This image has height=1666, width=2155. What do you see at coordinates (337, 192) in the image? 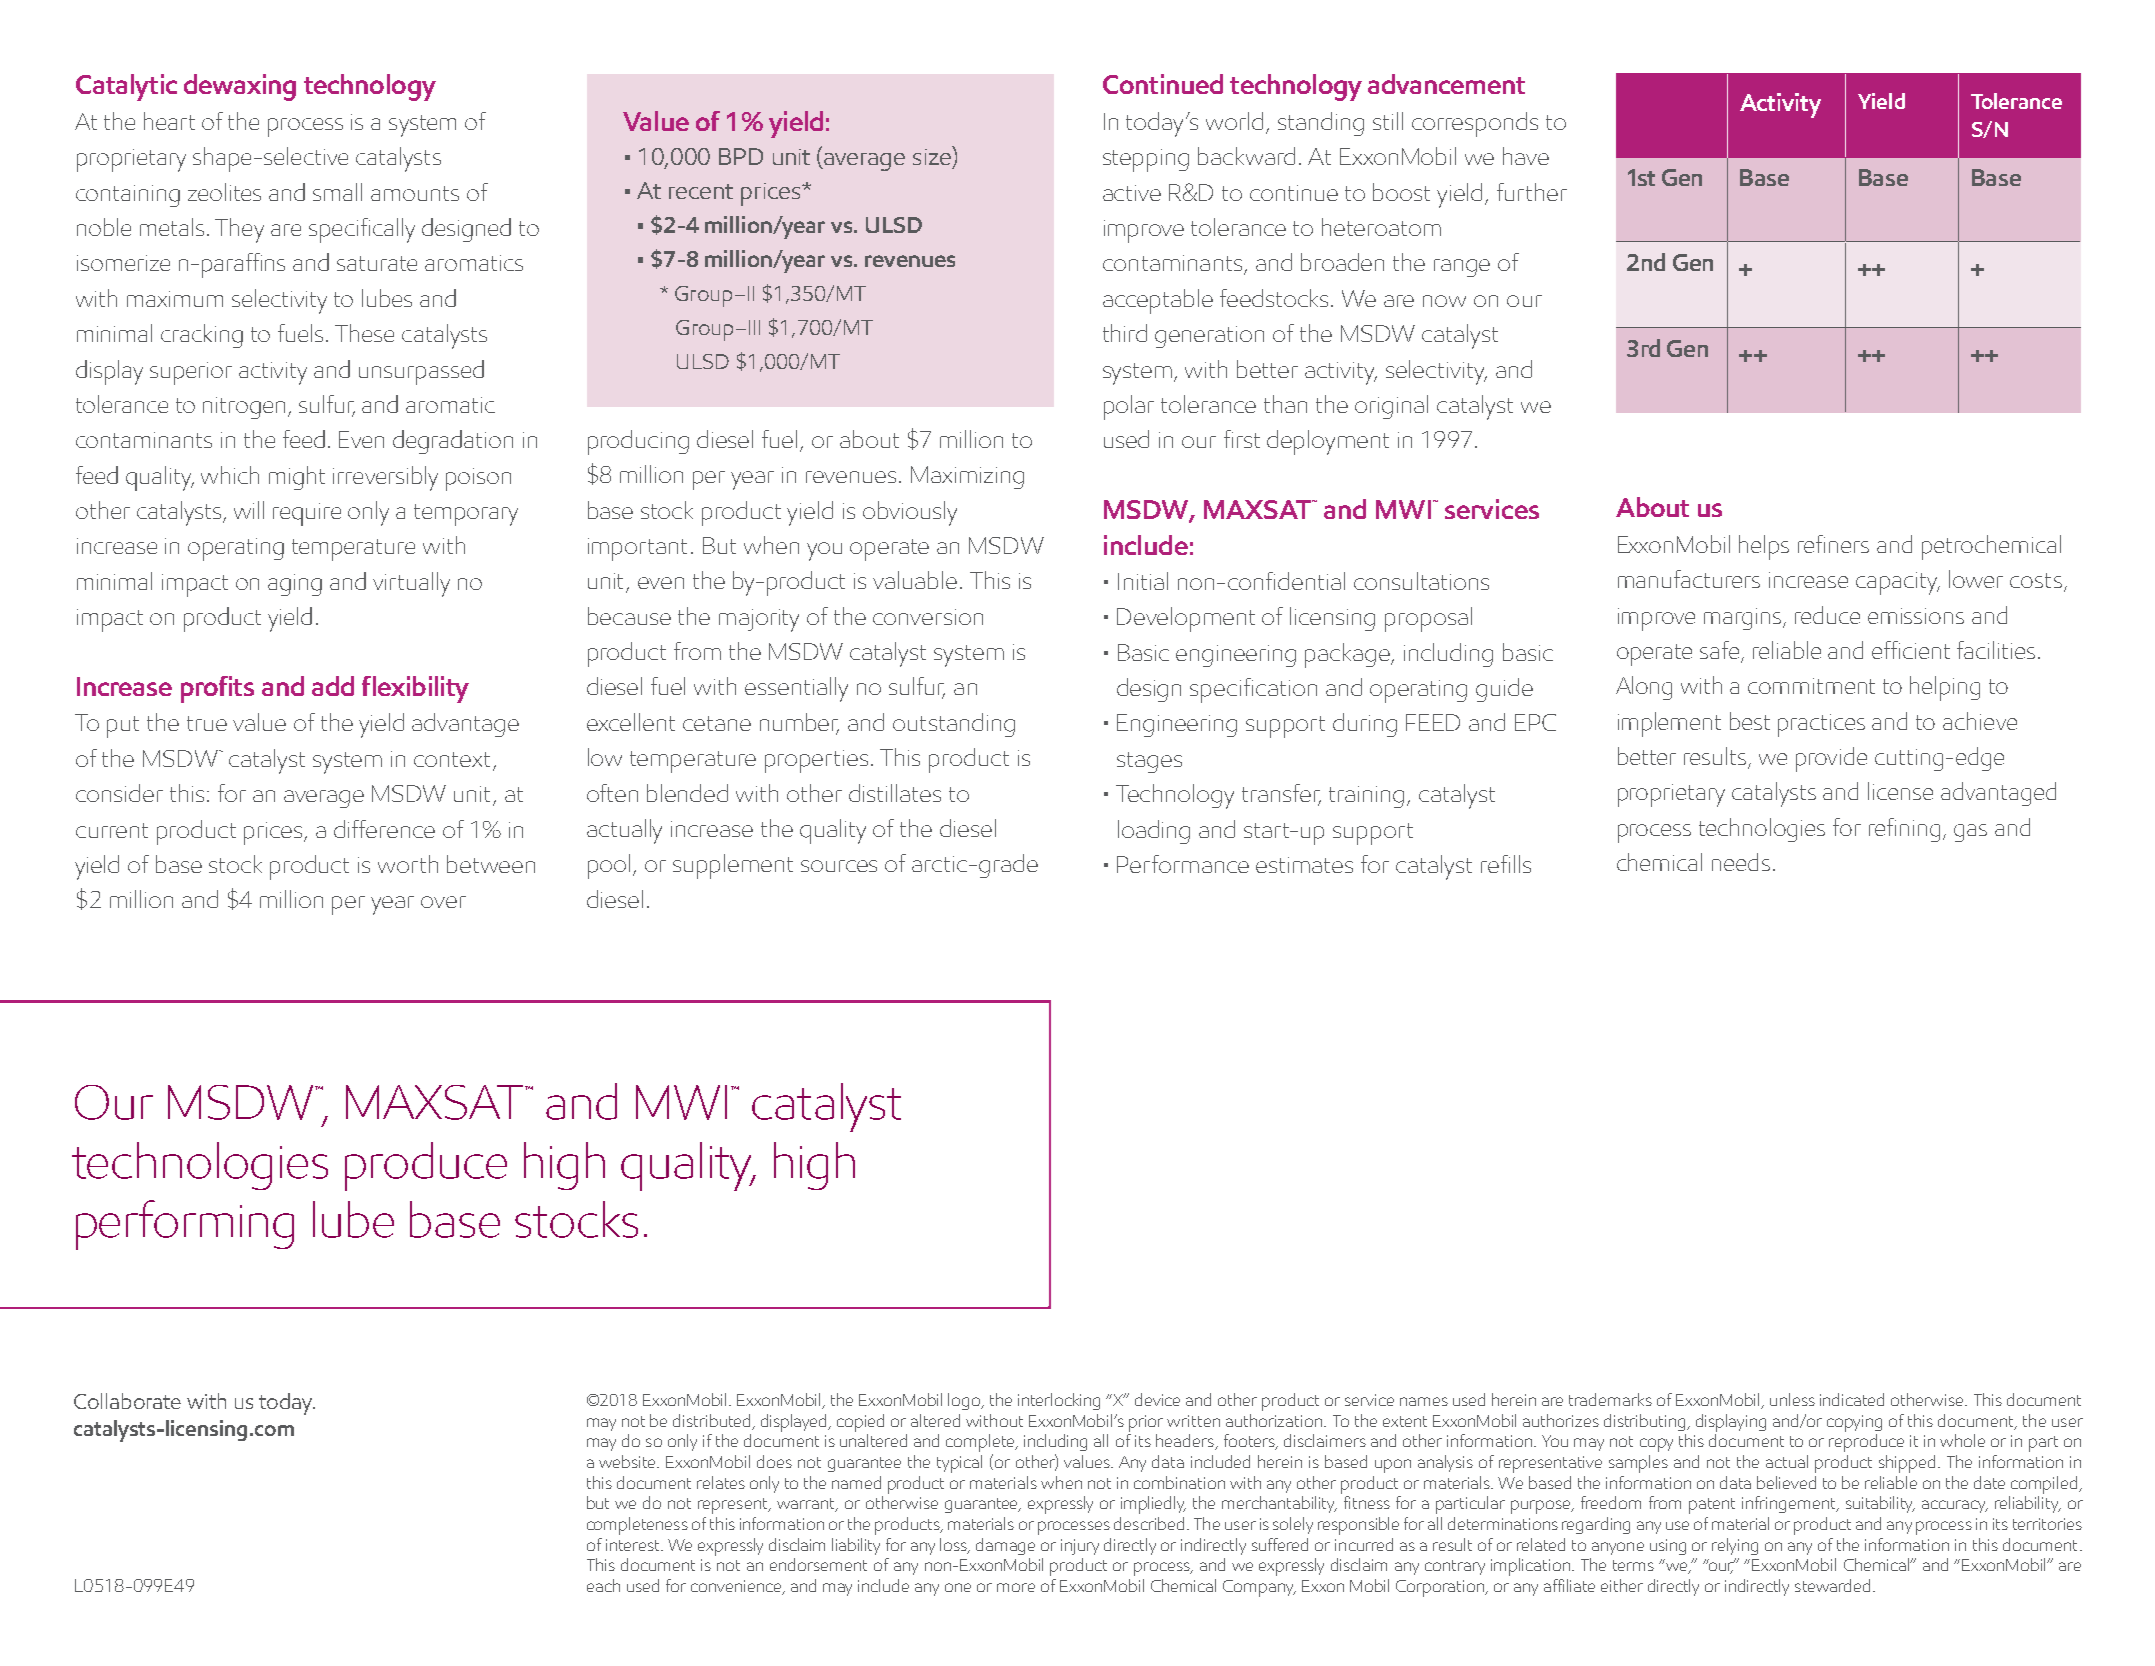
I see `small` at bounding box center [337, 192].
